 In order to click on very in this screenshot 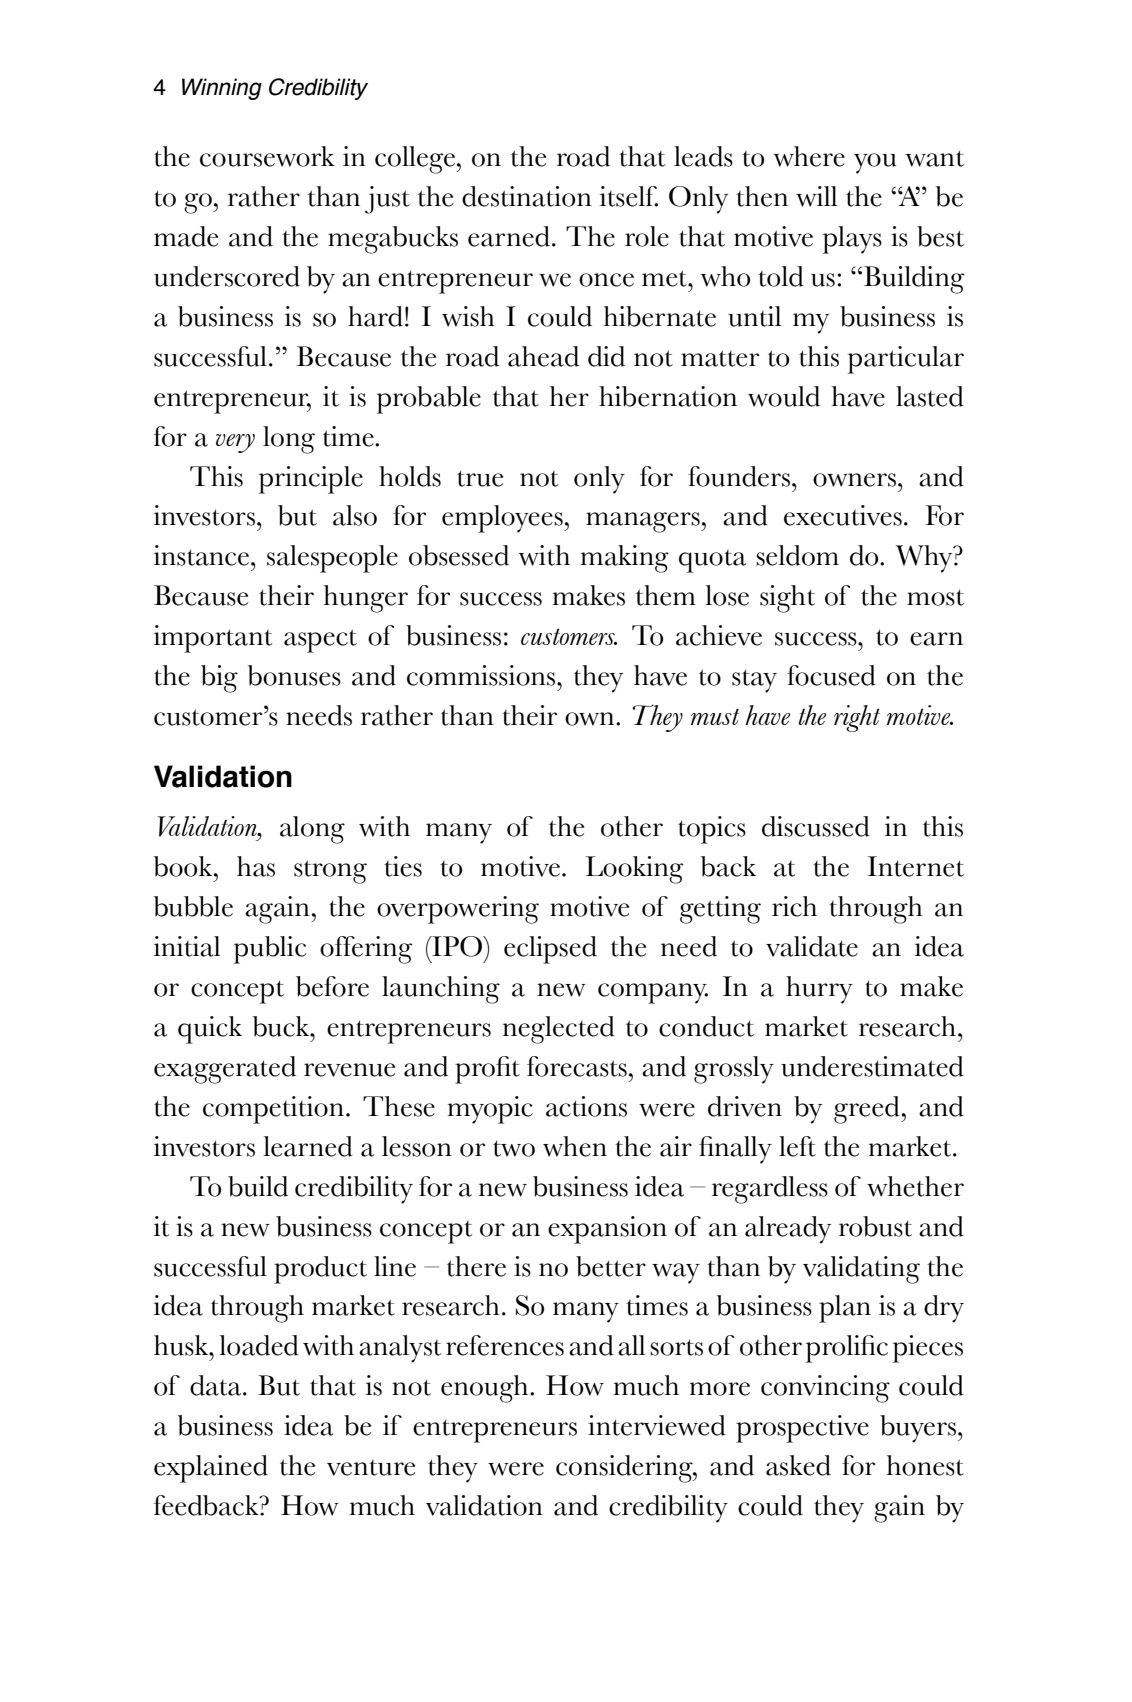, I will do `click(235, 443)`.
